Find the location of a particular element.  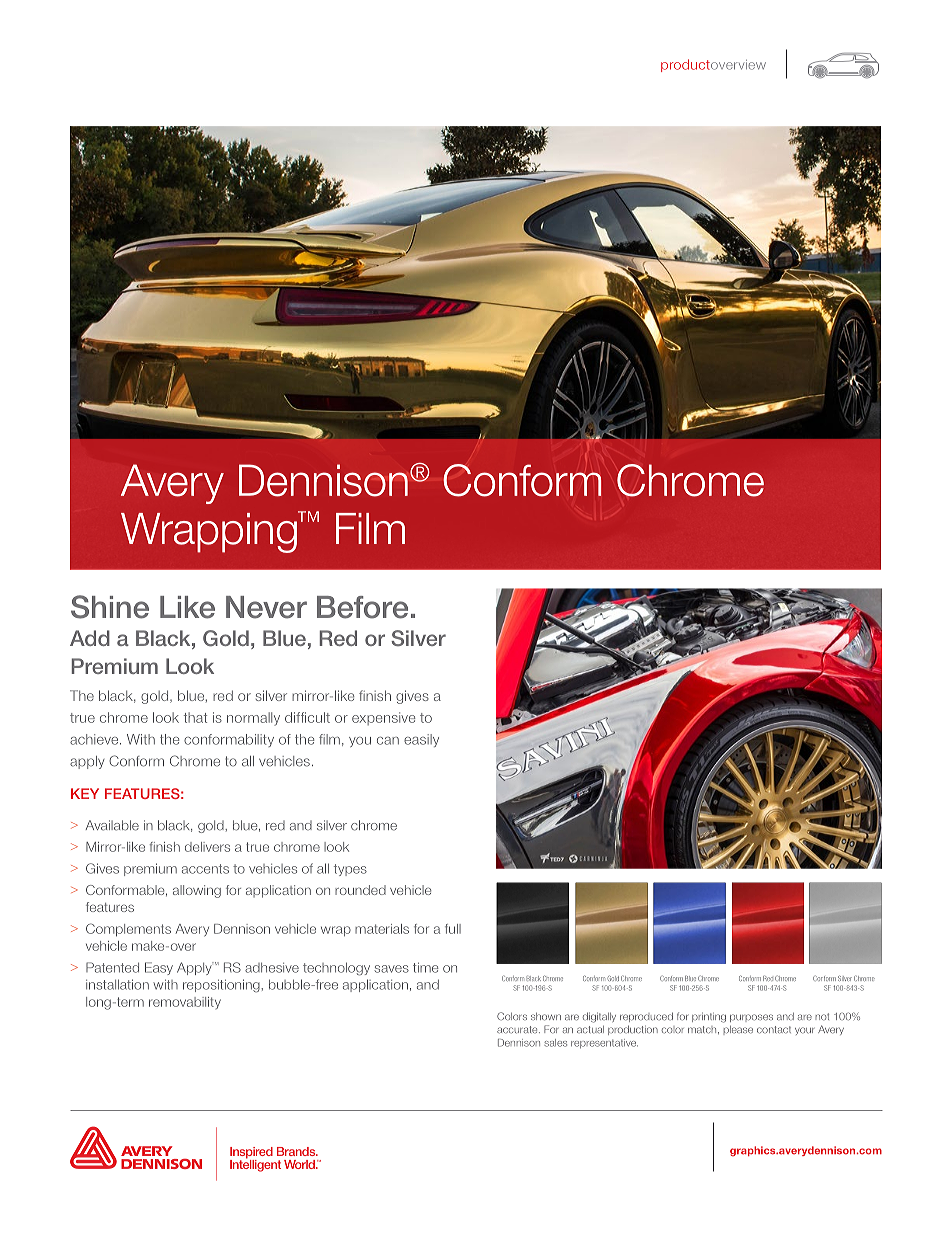

easily is located at coordinates (421, 740).
